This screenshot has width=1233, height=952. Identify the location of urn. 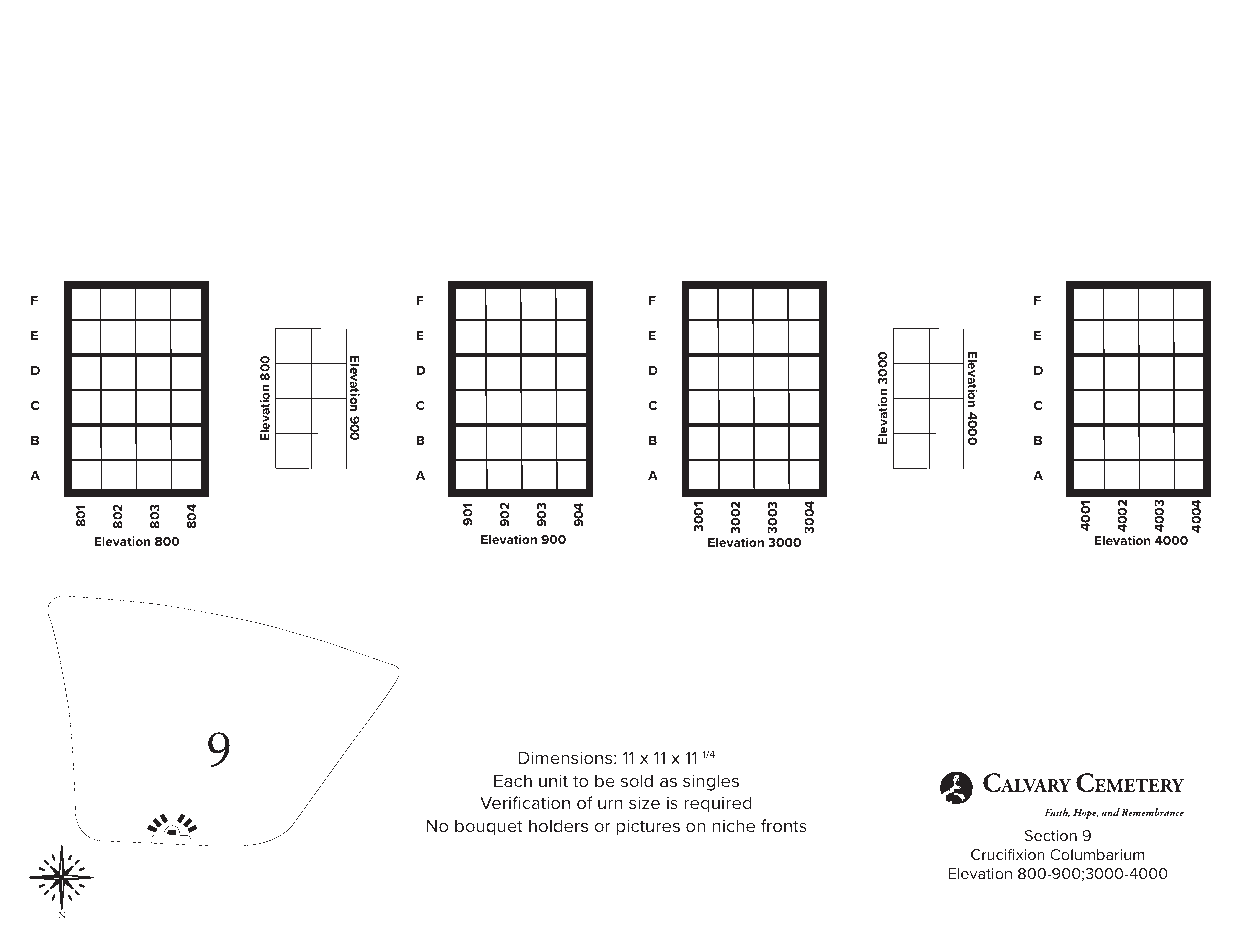
(610, 804).
